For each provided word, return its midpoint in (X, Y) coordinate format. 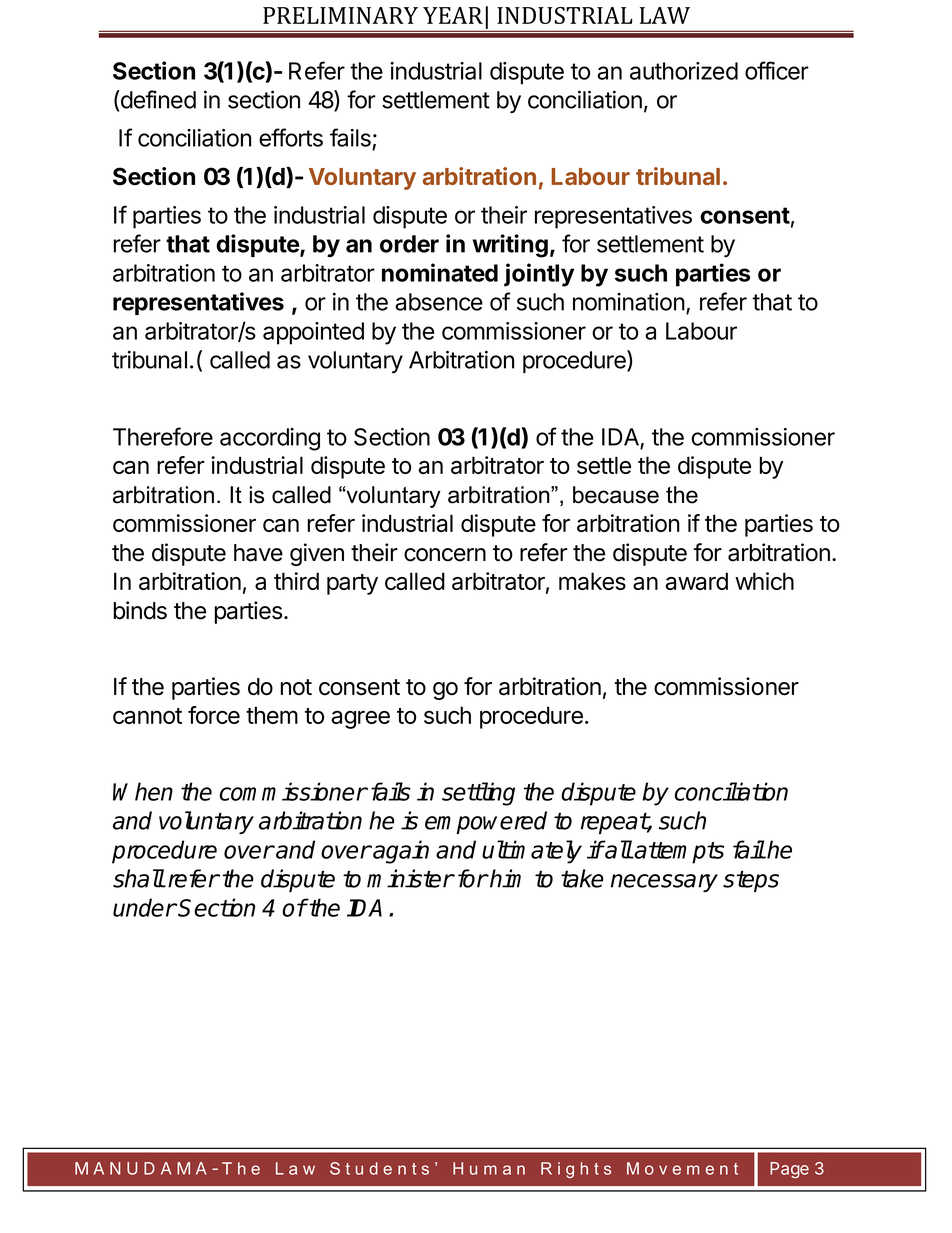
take (582, 878)
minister (410, 878)
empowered (486, 822)
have (258, 553)
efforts (291, 137)
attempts (678, 853)
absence (439, 302)
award (697, 581)
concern (445, 555)
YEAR (453, 15)
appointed (313, 333)
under (144, 907)
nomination (629, 302)
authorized (684, 71)
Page (789, 1170)
